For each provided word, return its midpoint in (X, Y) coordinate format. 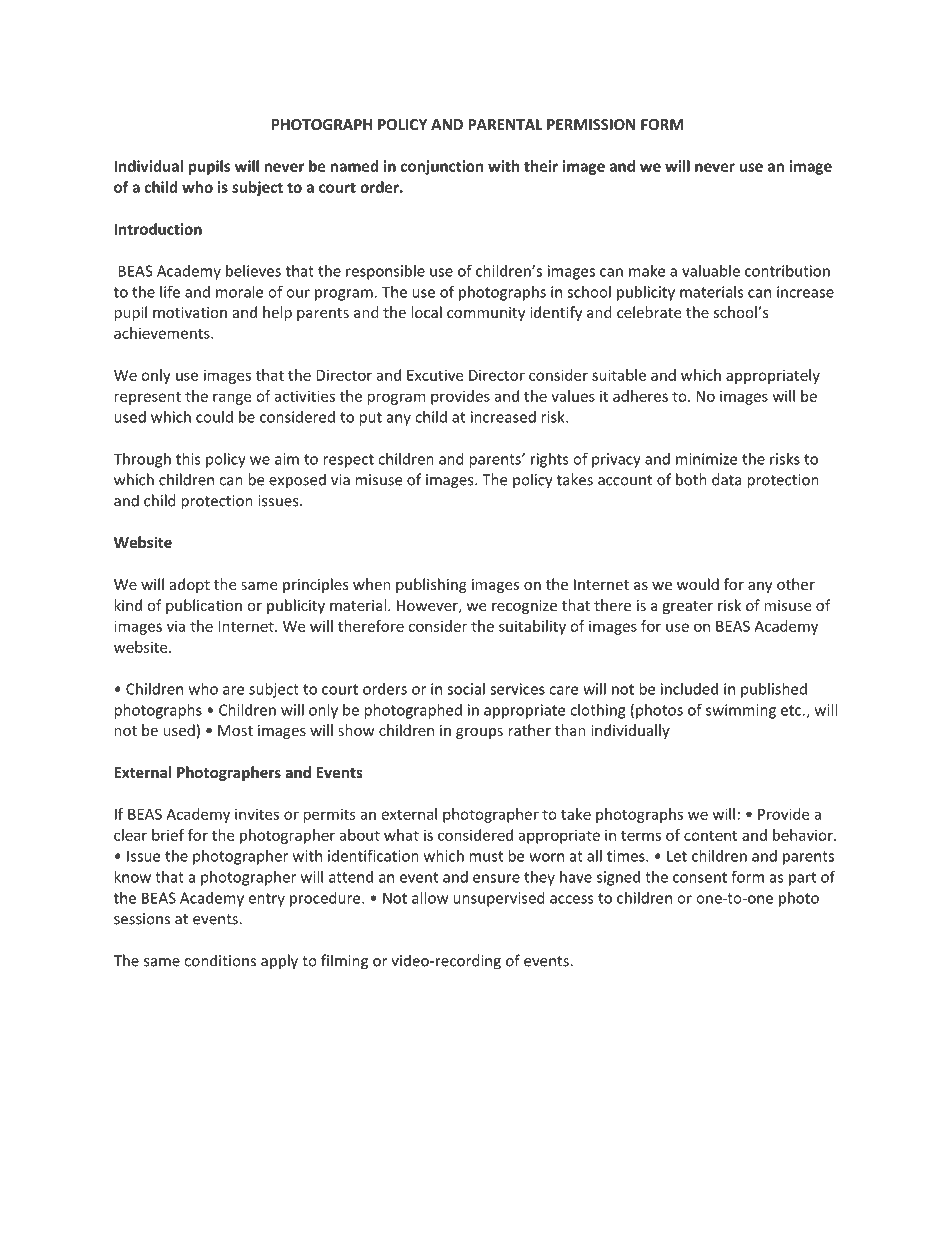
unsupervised (499, 899)
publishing (431, 585)
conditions (220, 960)
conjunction (442, 167)
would (698, 584)
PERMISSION (591, 124)
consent (700, 877)
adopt (190, 585)
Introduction (158, 229)
